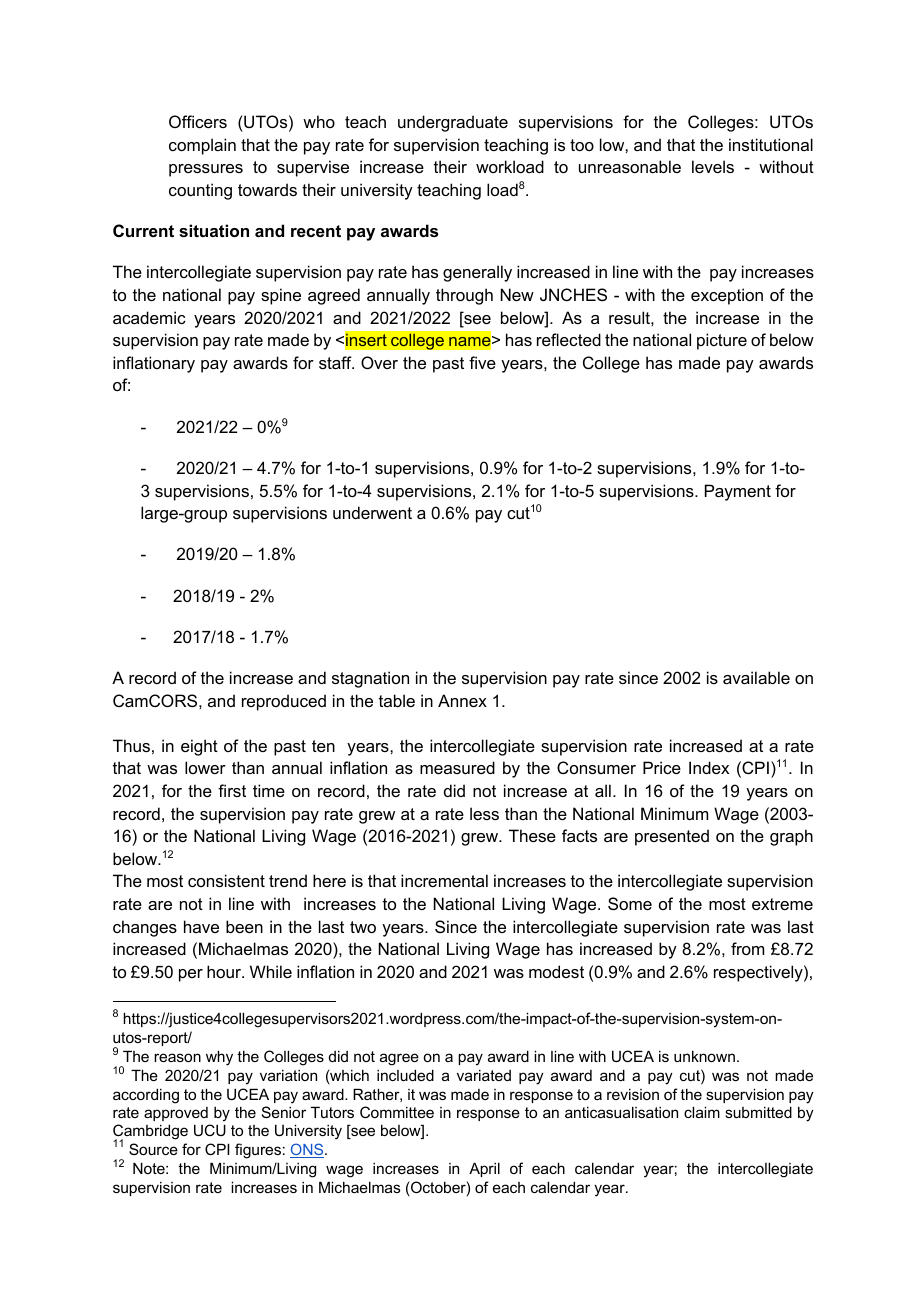 The image size is (924, 1308). What do you see at coordinates (202, 146) in the screenshot?
I see `complain` at bounding box center [202, 146].
